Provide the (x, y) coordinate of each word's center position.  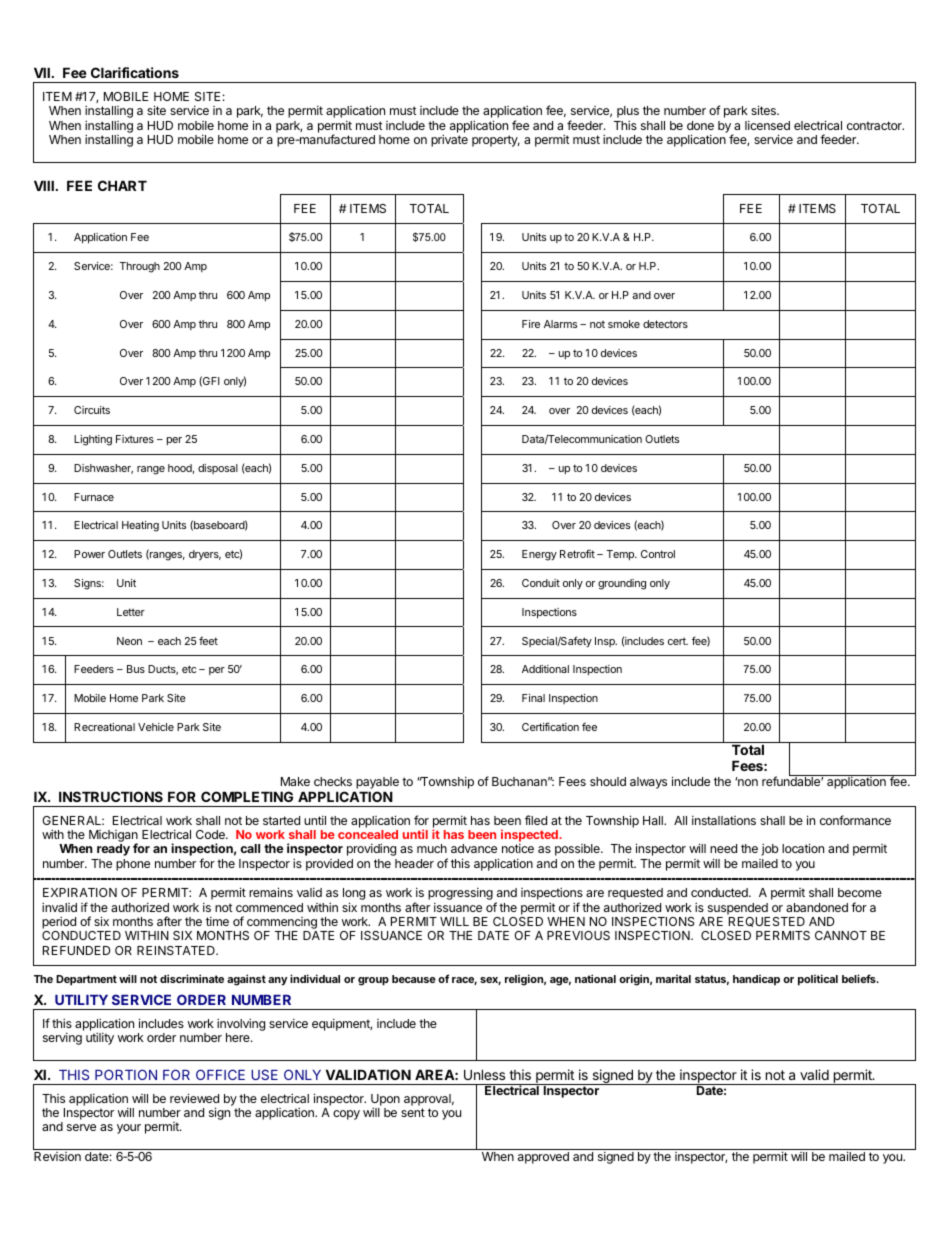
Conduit (541, 583)
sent (413, 1112)
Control (658, 554)
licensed (767, 125)
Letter (131, 612)
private (449, 140)
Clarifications (135, 72)
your (129, 1129)
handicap (756, 980)
